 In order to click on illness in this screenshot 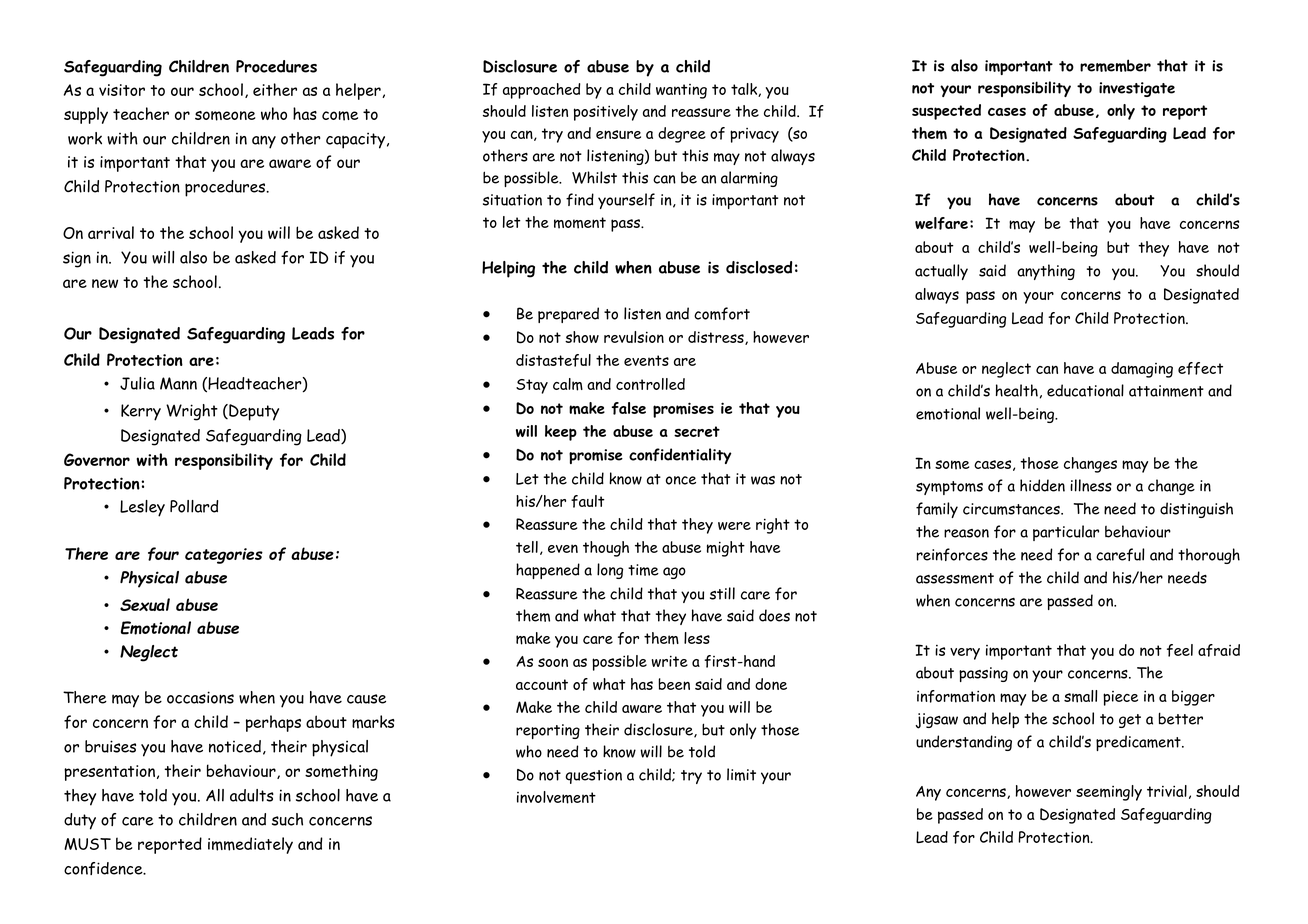, I will do `click(1091, 485)`.
